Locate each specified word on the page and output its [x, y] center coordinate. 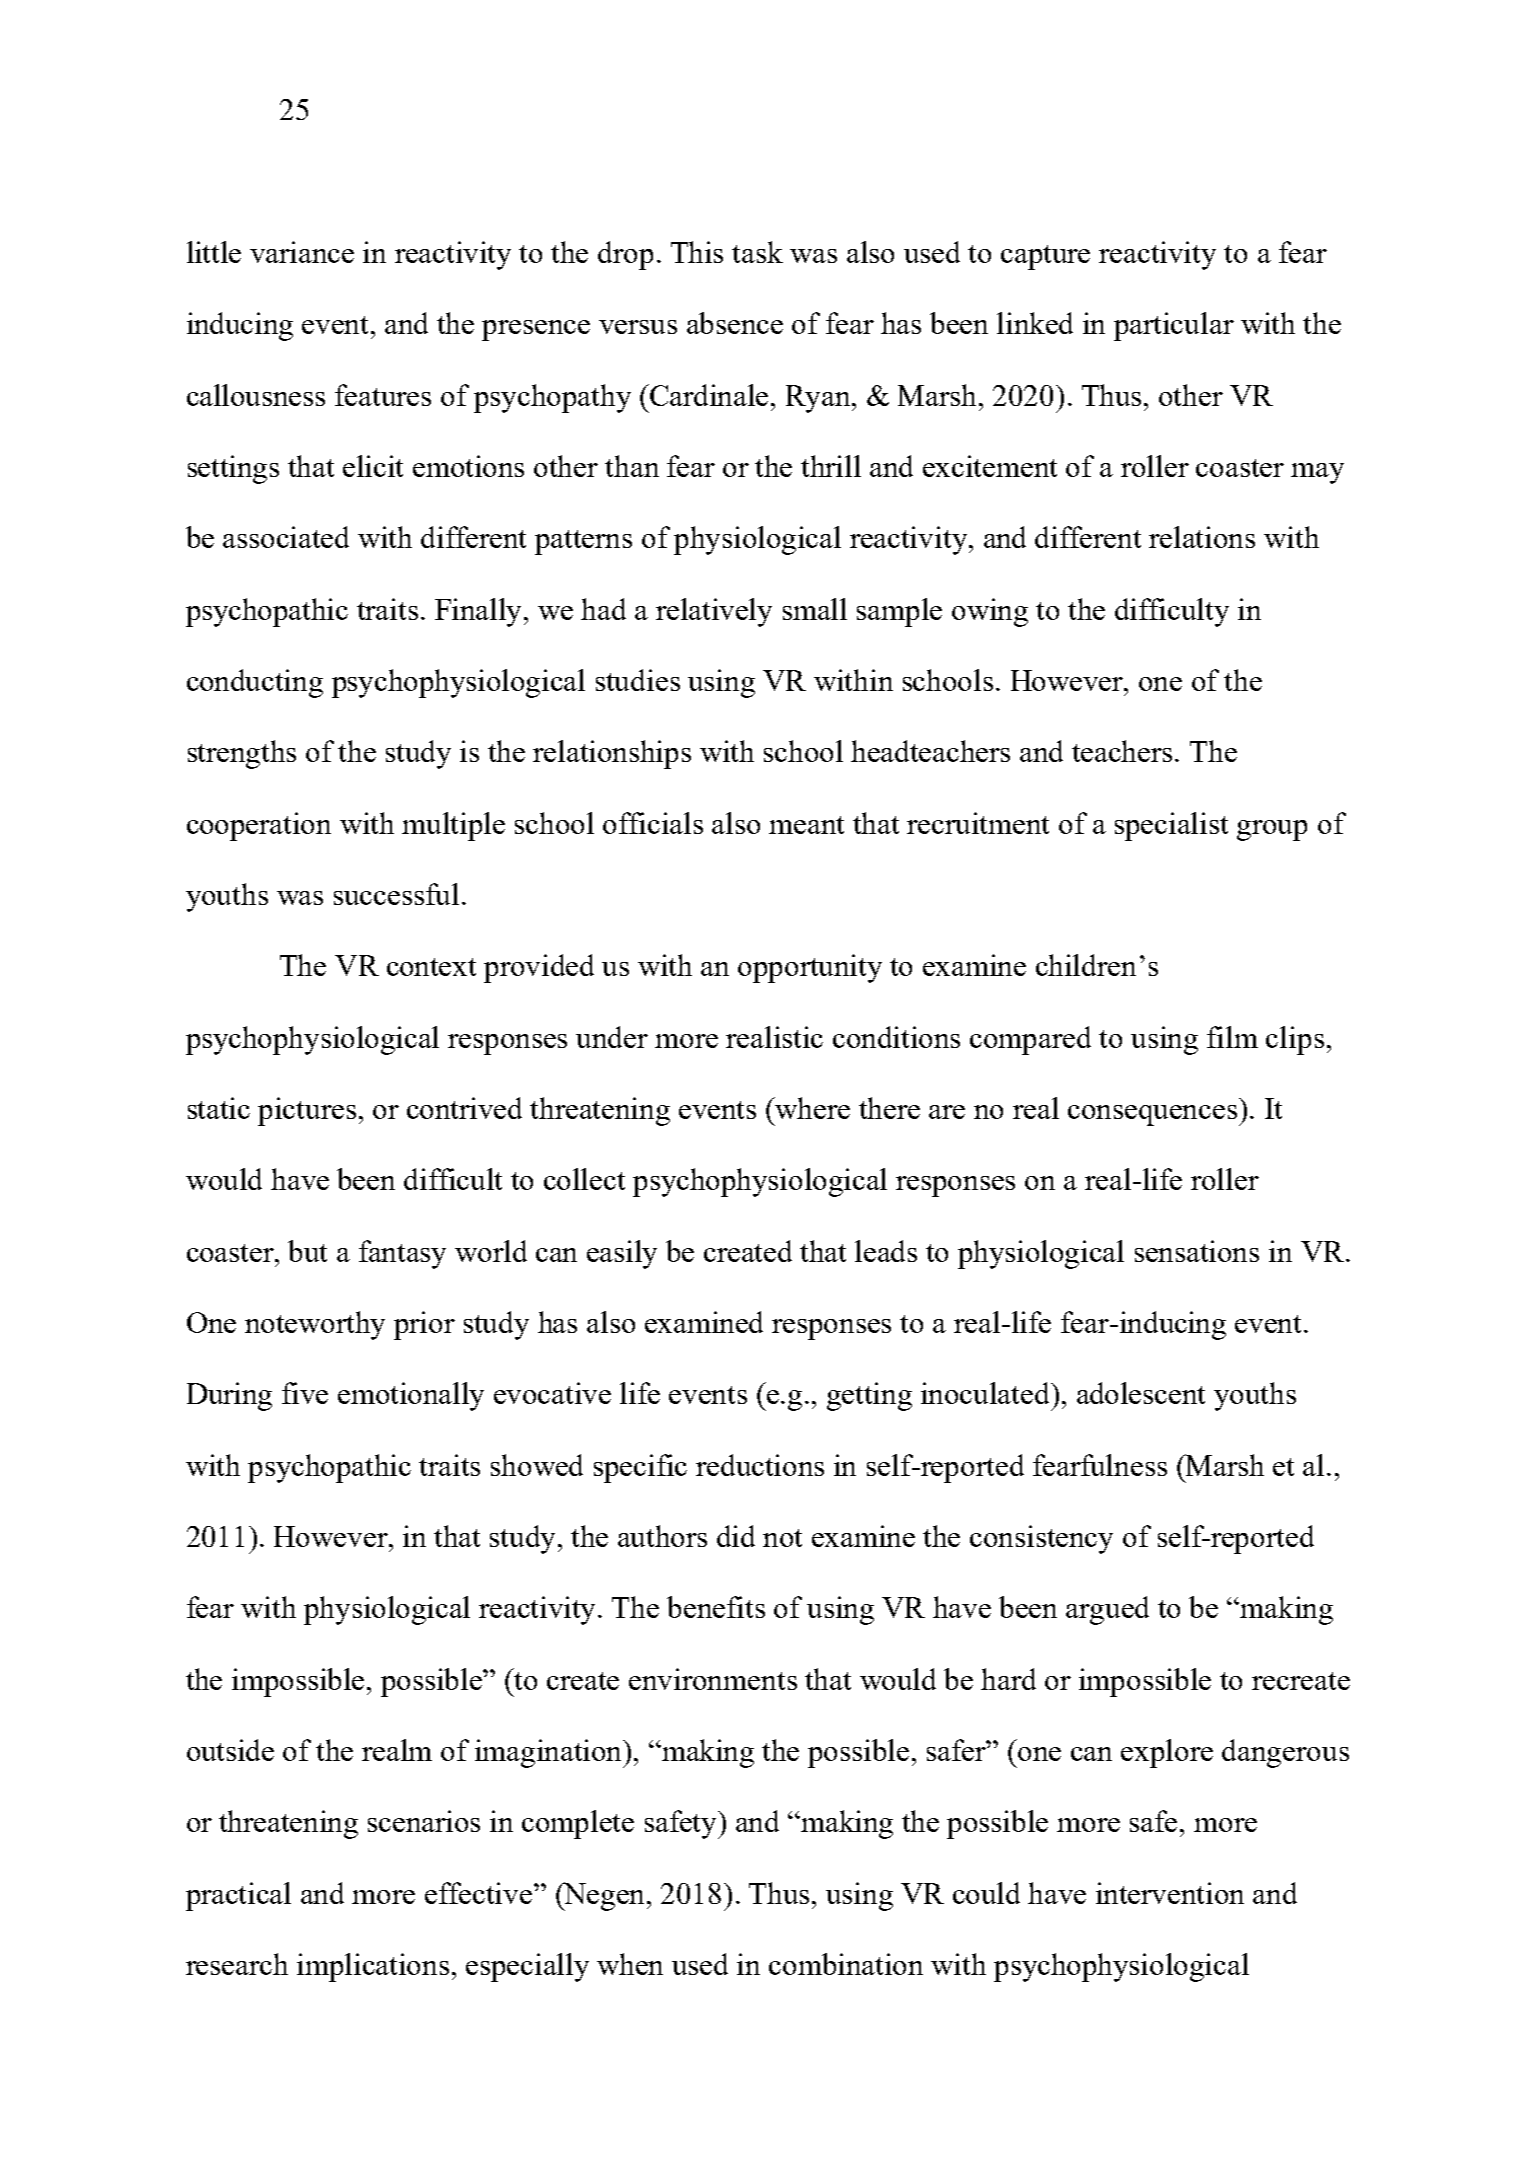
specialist [1171, 826]
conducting [255, 683]
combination [846, 1964]
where [812, 1108]
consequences [1154, 1115]
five [305, 1393]
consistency [1041, 1539]
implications [373, 1967]
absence [735, 323]
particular [1174, 326]
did [736, 1536]
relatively [714, 612]
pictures [307, 1111]
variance [302, 252]
